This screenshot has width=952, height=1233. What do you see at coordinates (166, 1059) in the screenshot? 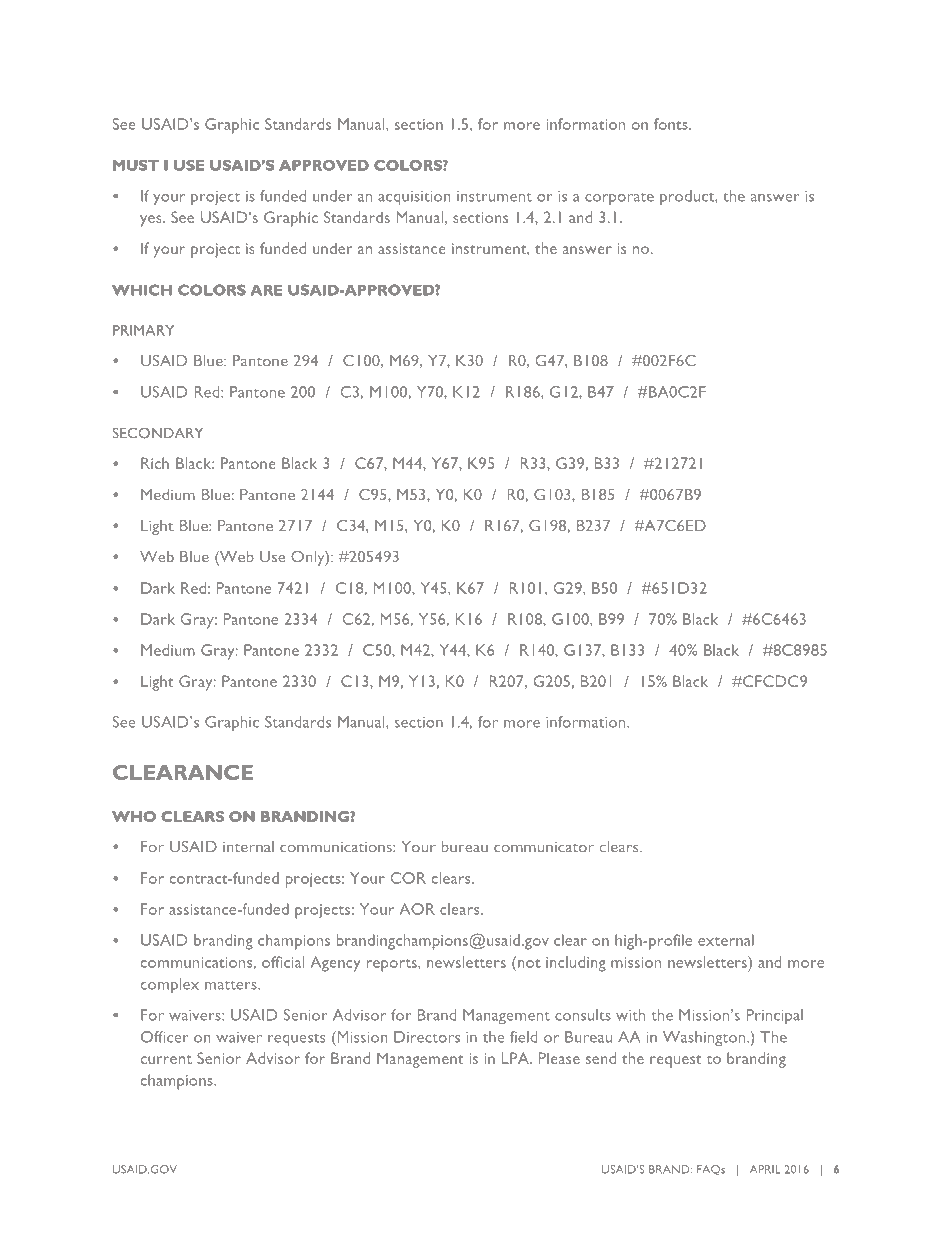
I see `current` at bounding box center [166, 1059].
